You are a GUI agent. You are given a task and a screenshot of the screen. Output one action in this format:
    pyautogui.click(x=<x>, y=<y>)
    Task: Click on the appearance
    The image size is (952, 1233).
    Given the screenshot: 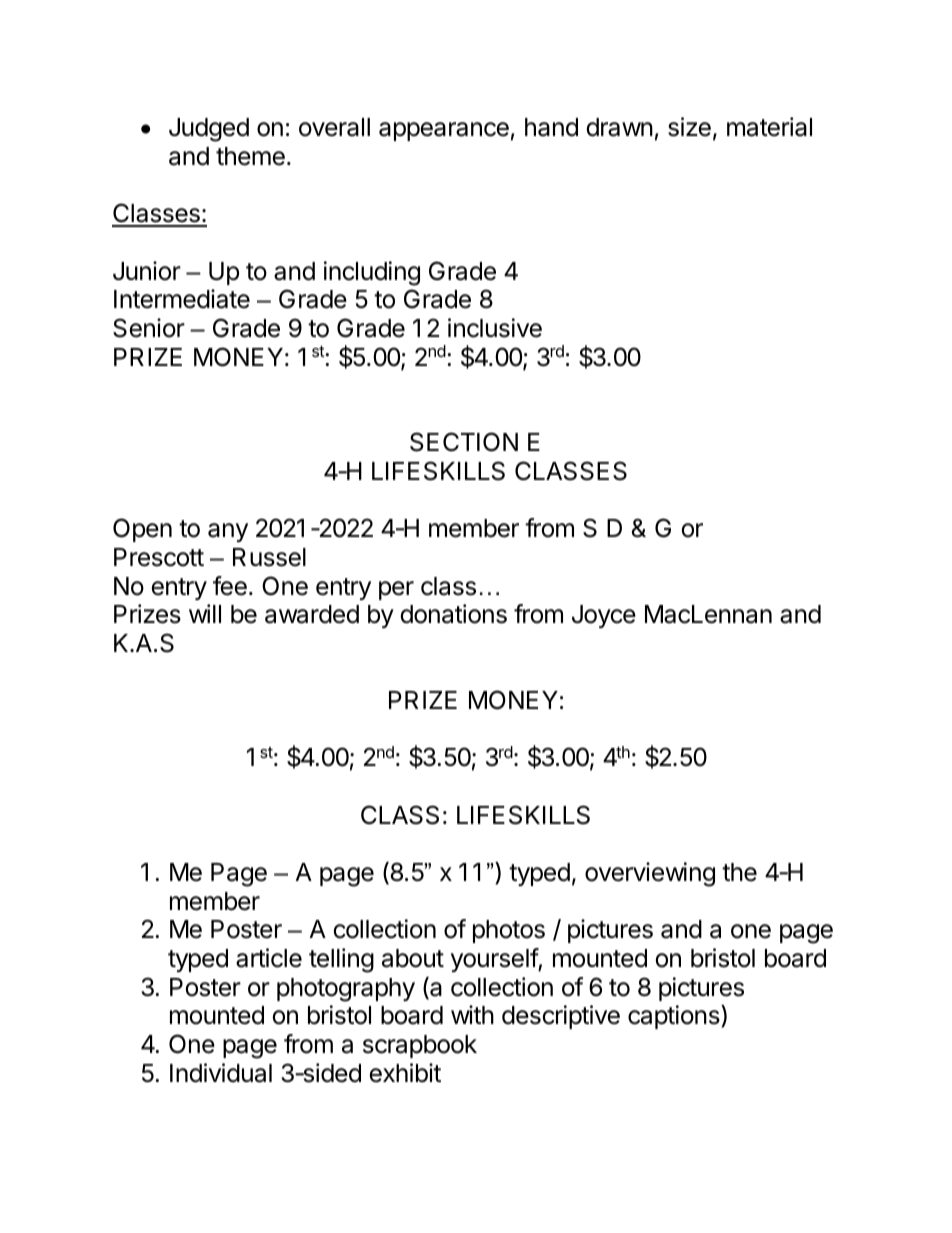 What is the action you would take?
    pyautogui.click(x=444, y=131)
